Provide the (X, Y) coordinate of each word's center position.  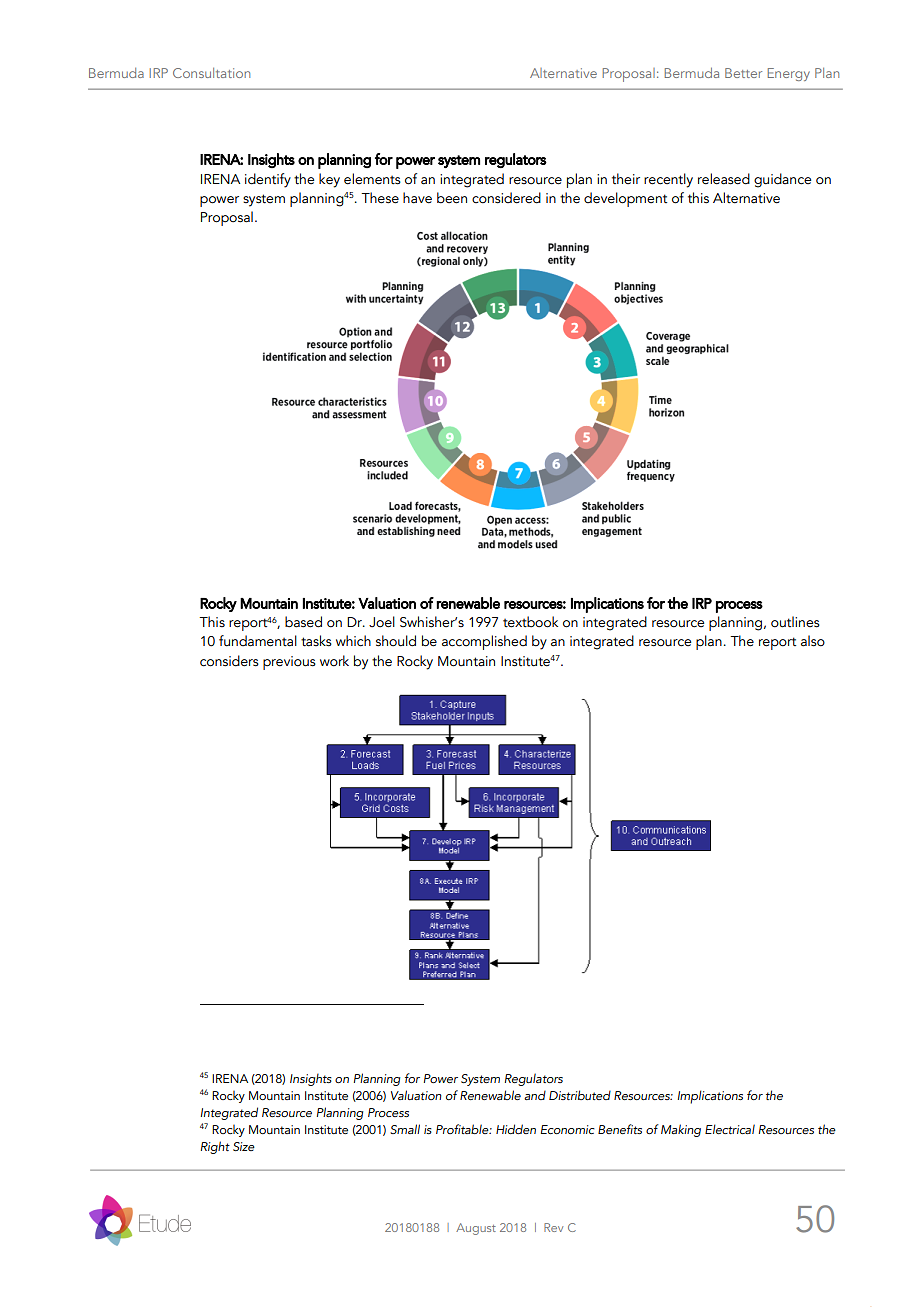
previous (289, 663)
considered (506, 198)
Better (743, 73)
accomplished (484, 642)
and (535, 1095)
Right (215, 1147)
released (724, 179)
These (380, 198)
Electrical (730, 1129)
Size (244, 1146)
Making (681, 1130)
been (452, 198)
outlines (795, 622)
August (476, 1229)
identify (268, 180)
